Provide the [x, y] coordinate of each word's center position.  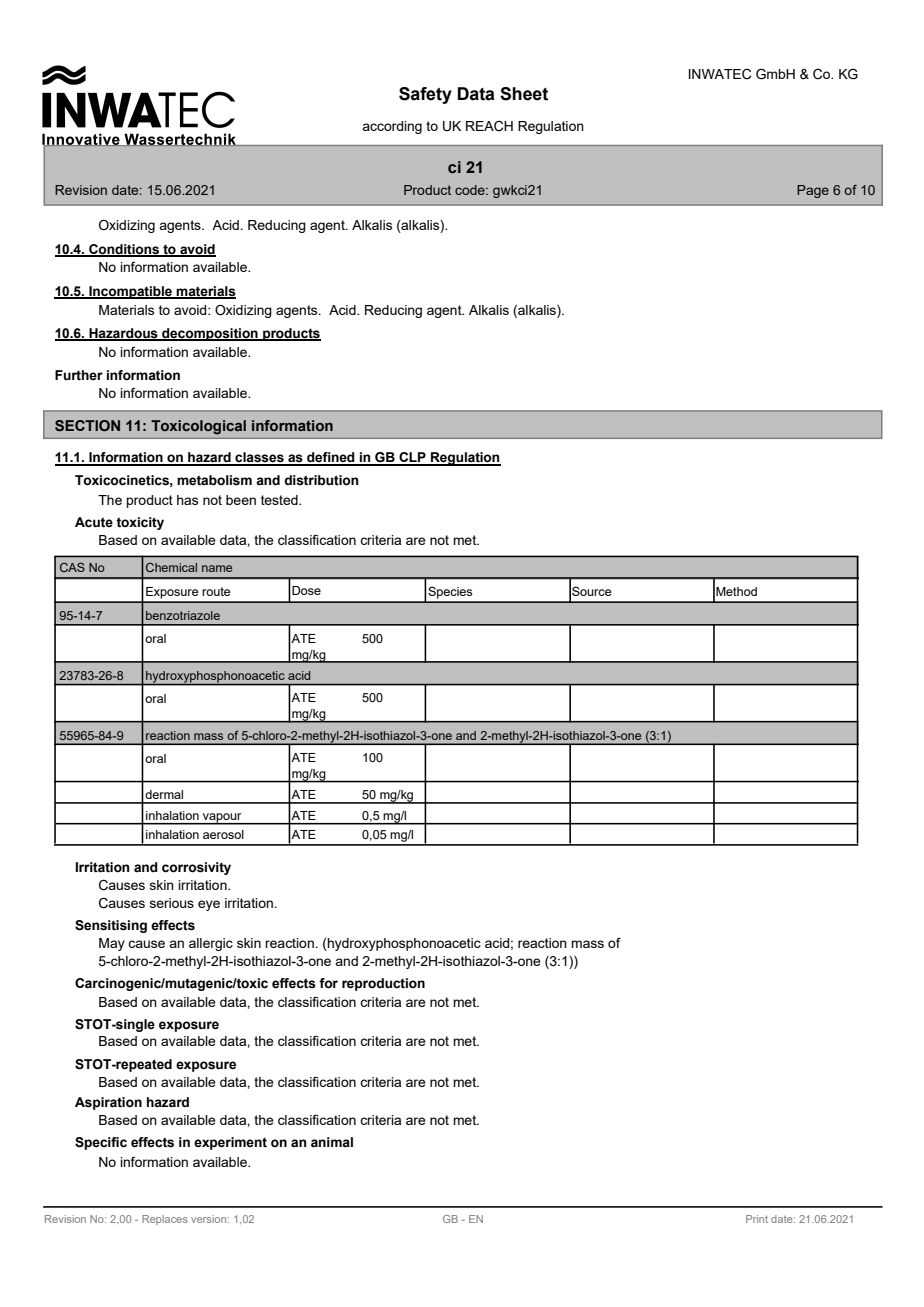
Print [757, 1219]
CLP [412, 458]
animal [332, 1142]
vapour [222, 819]
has [187, 500]
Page [813, 191]
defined [331, 458]
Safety [425, 95]
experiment [230, 1143]
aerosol [223, 834]
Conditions [124, 250]
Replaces [165, 1220]
